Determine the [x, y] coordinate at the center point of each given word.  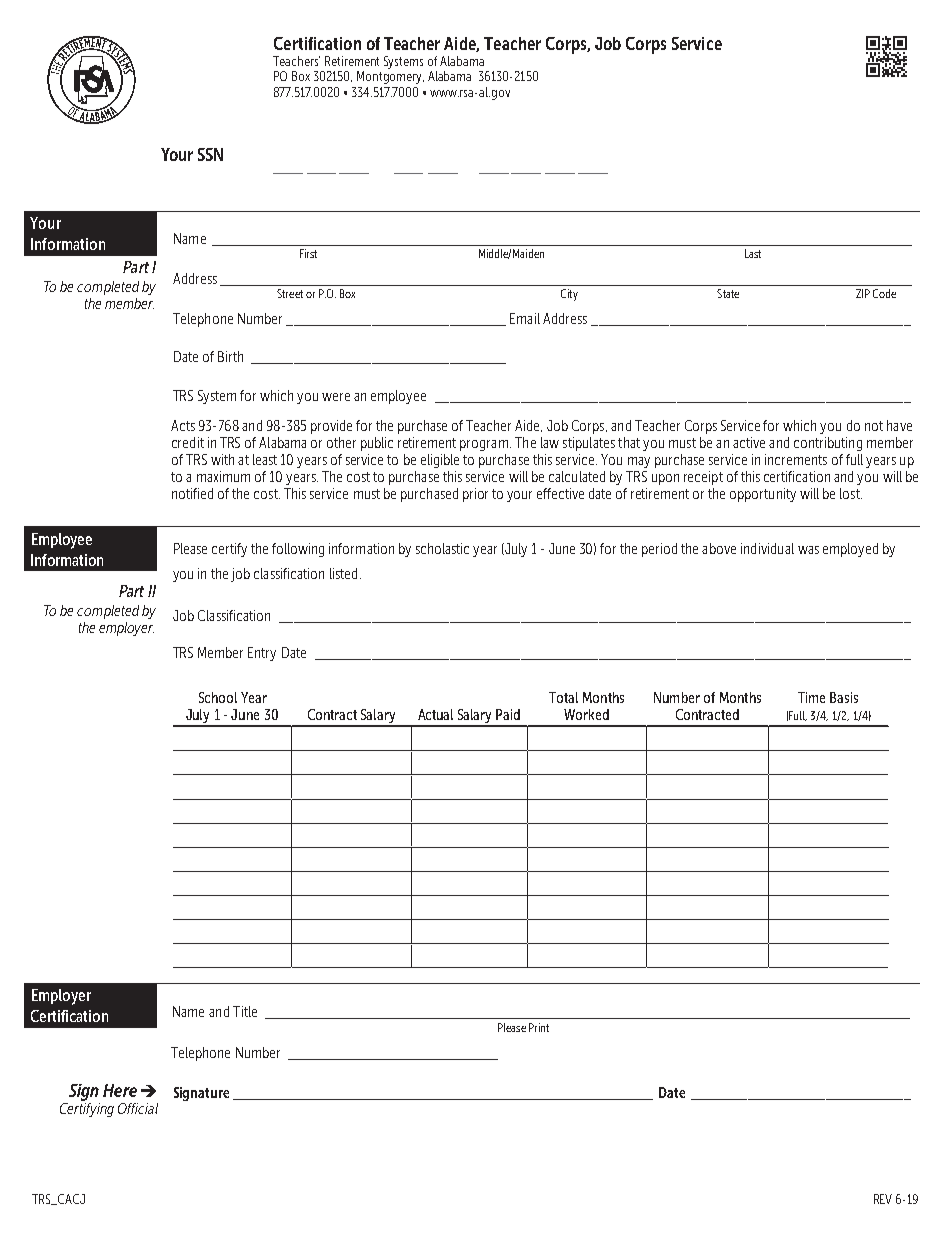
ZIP [863, 293]
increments [796, 459]
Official [138, 1108]
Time [811, 697]
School [218, 697]
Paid [508, 714]
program [484, 445]
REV [883, 1199]
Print [539, 1027]
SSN [210, 154]
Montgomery [390, 77]
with [222, 459]
